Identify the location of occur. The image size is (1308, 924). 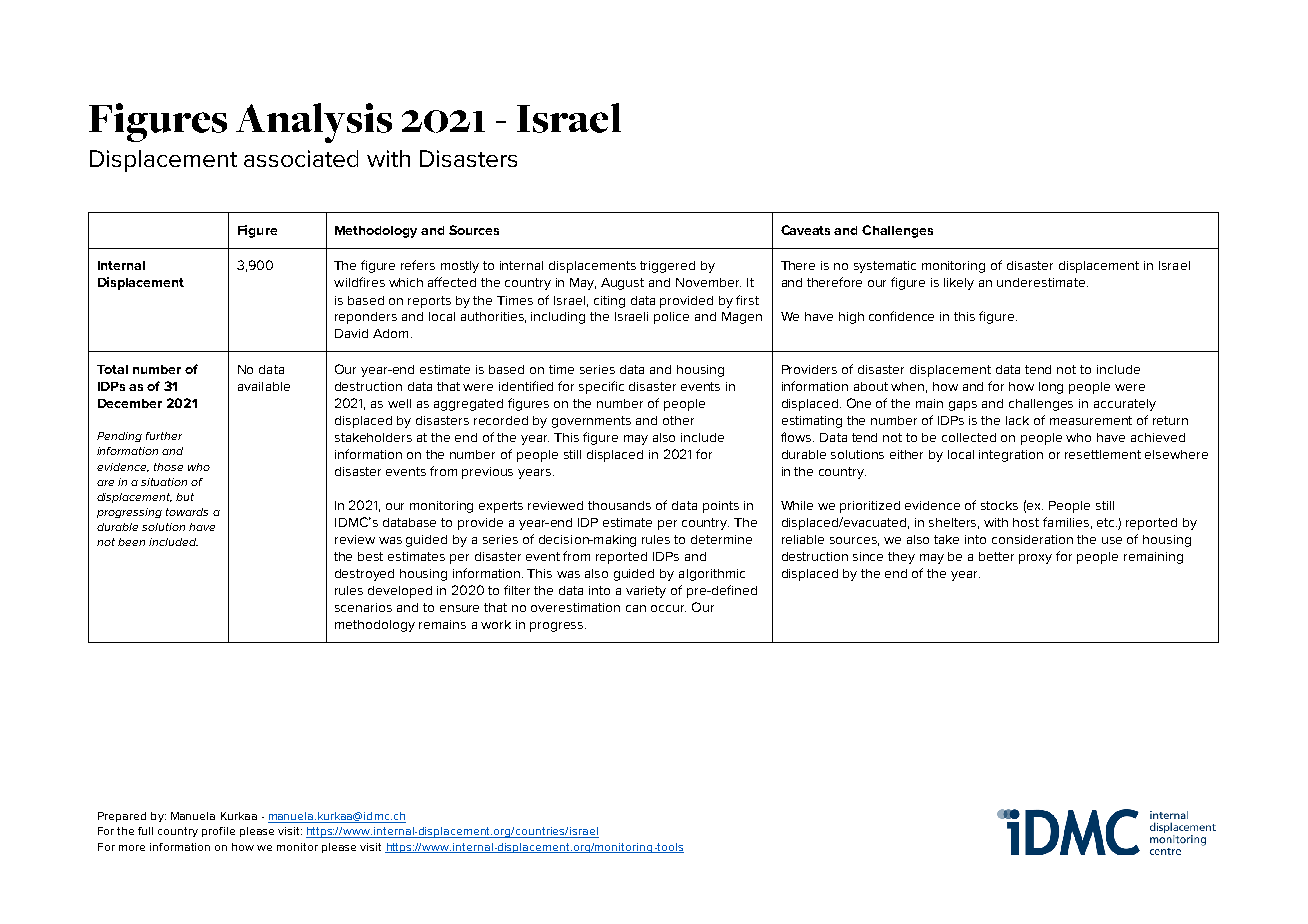
(668, 608).
